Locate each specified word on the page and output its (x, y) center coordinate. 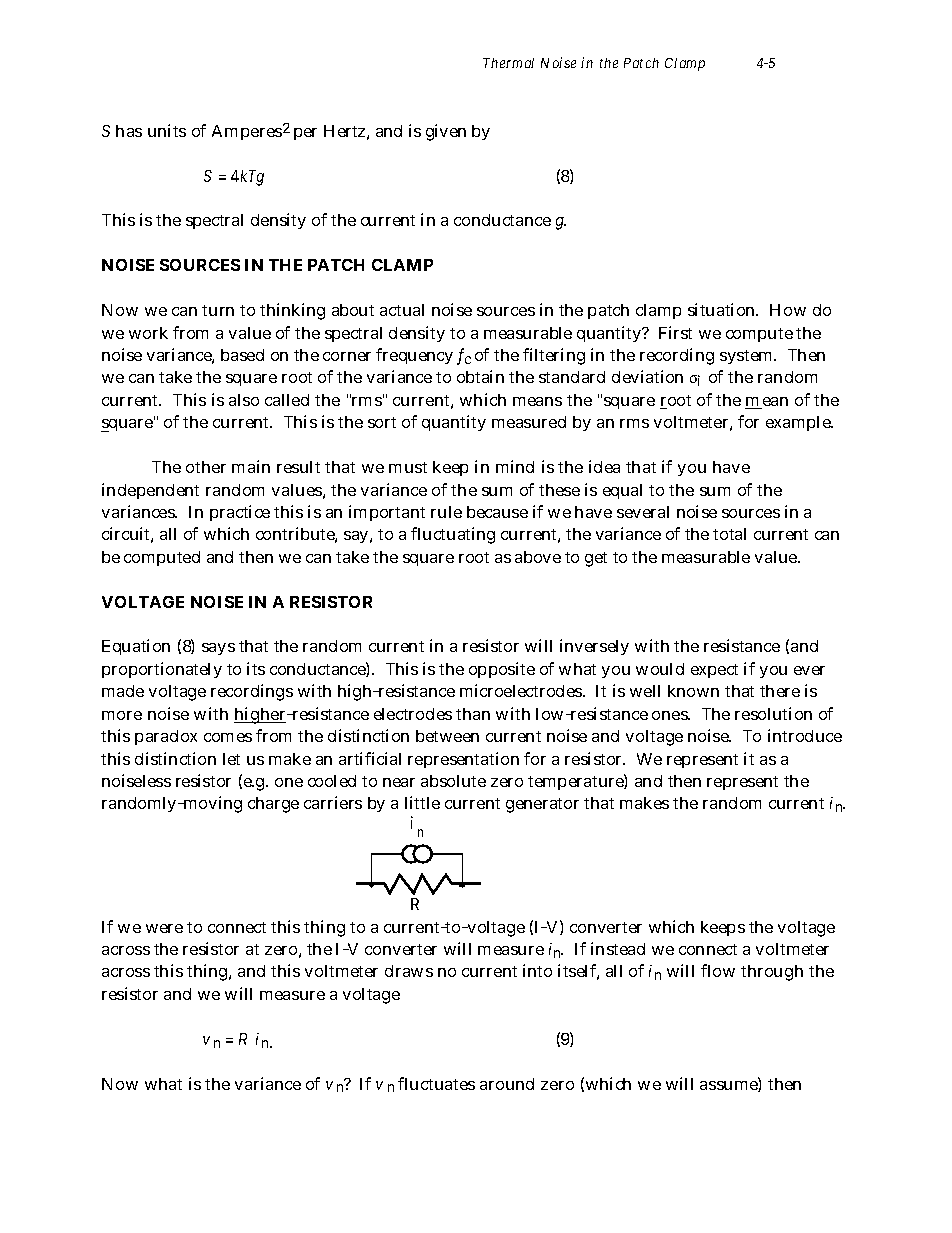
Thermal (508, 63)
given (446, 132)
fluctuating (453, 535)
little (422, 802)
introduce (805, 735)
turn (218, 310)
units (167, 130)
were (164, 928)
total (729, 534)
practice (240, 513)
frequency (414, 356)
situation (723, 309)
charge (273, 805)
